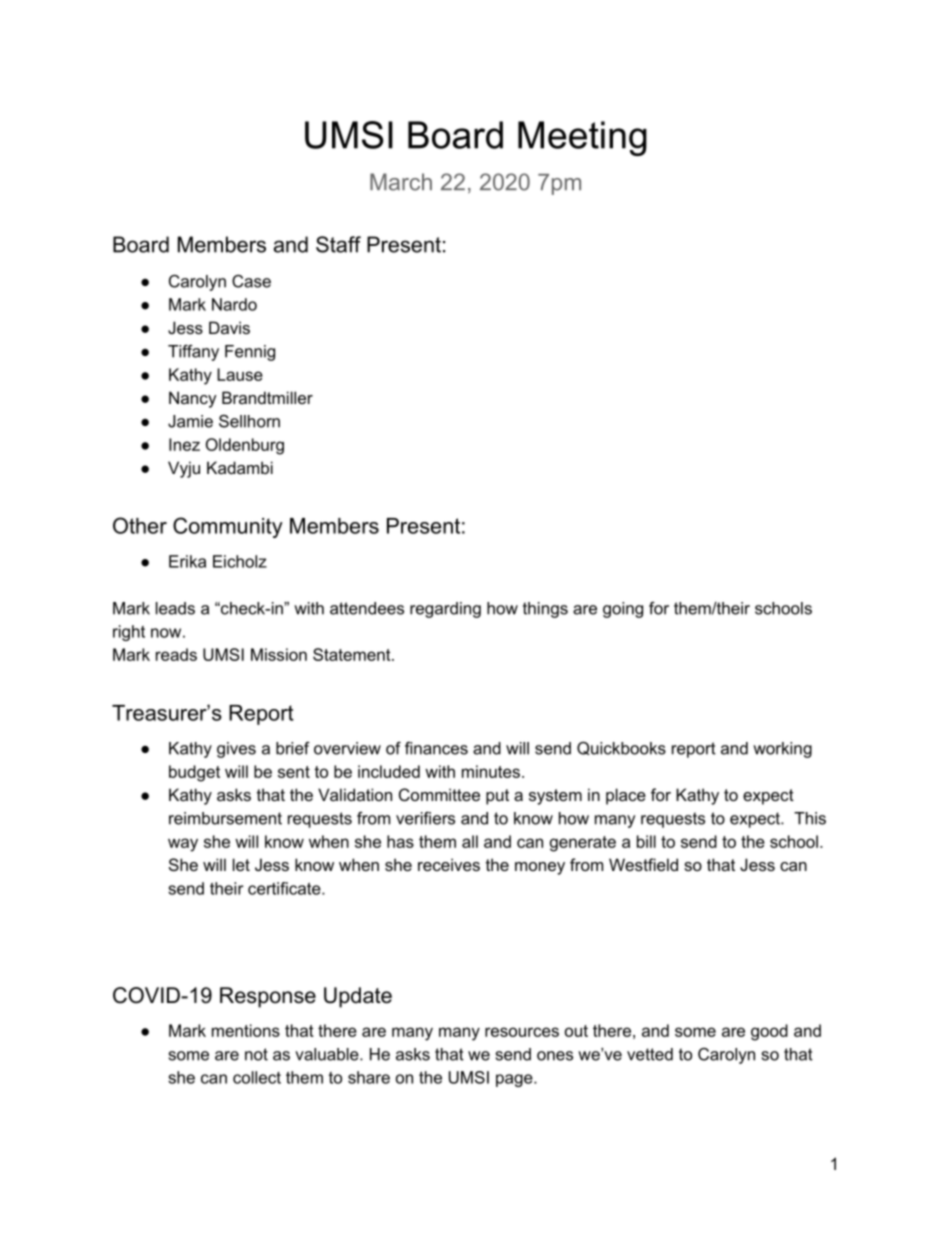  I want to click on things, so click(545, 610).
